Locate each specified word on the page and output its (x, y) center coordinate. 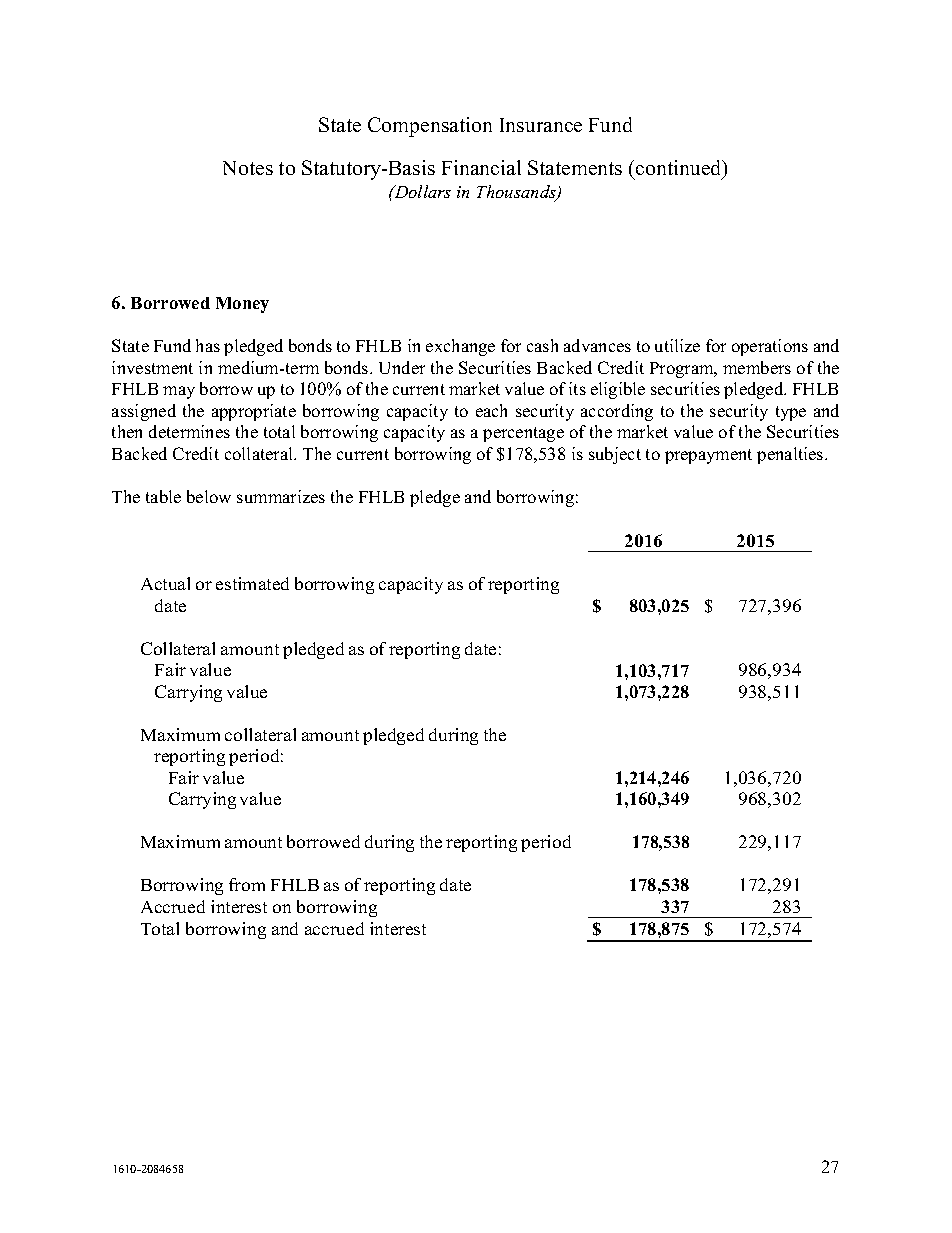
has (208, 345)
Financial (481, 167)
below (209, 496)
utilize (677, 345)
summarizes (281, 496)
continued (680, 169)
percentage (523, 434)
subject (615, 455)
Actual (165, 583)
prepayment (708, 456)
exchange (460, 347)
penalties (791, 455)
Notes (248, 168)
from (247, 884)
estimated (252, 583)
